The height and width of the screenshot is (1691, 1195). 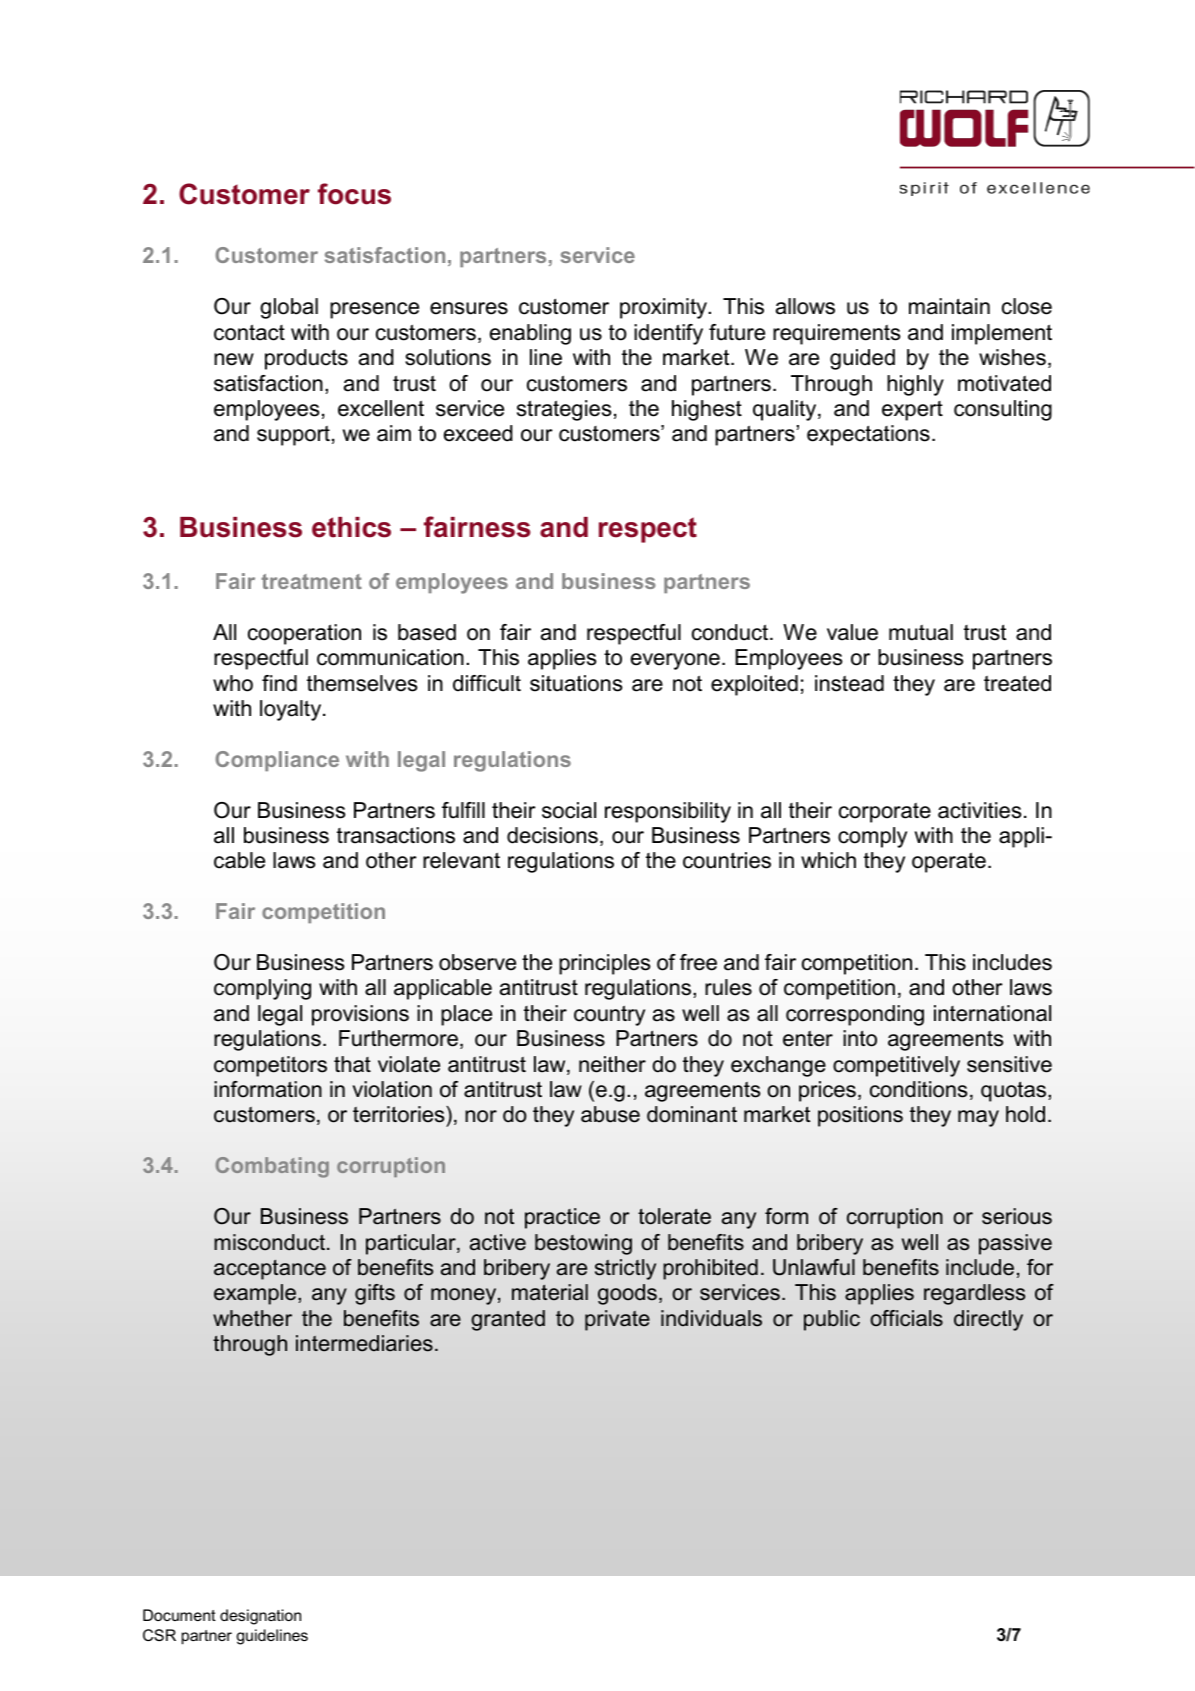 What do you see at coordinates (949, 306) in the screenshot?
I see `maintain` at bounding box center [949, 306].
